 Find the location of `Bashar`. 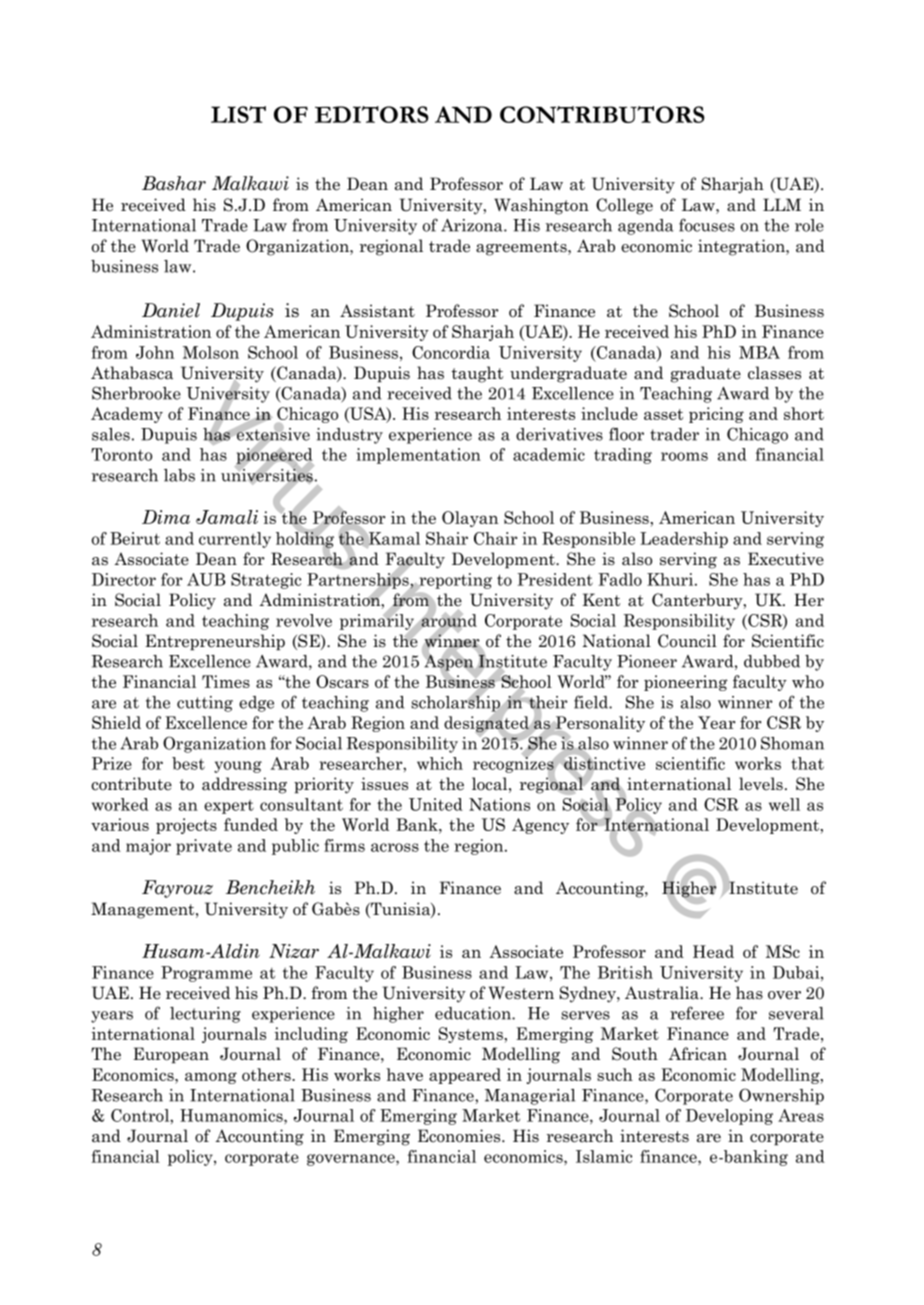

Bashar is located at coordinates (174, 183).
